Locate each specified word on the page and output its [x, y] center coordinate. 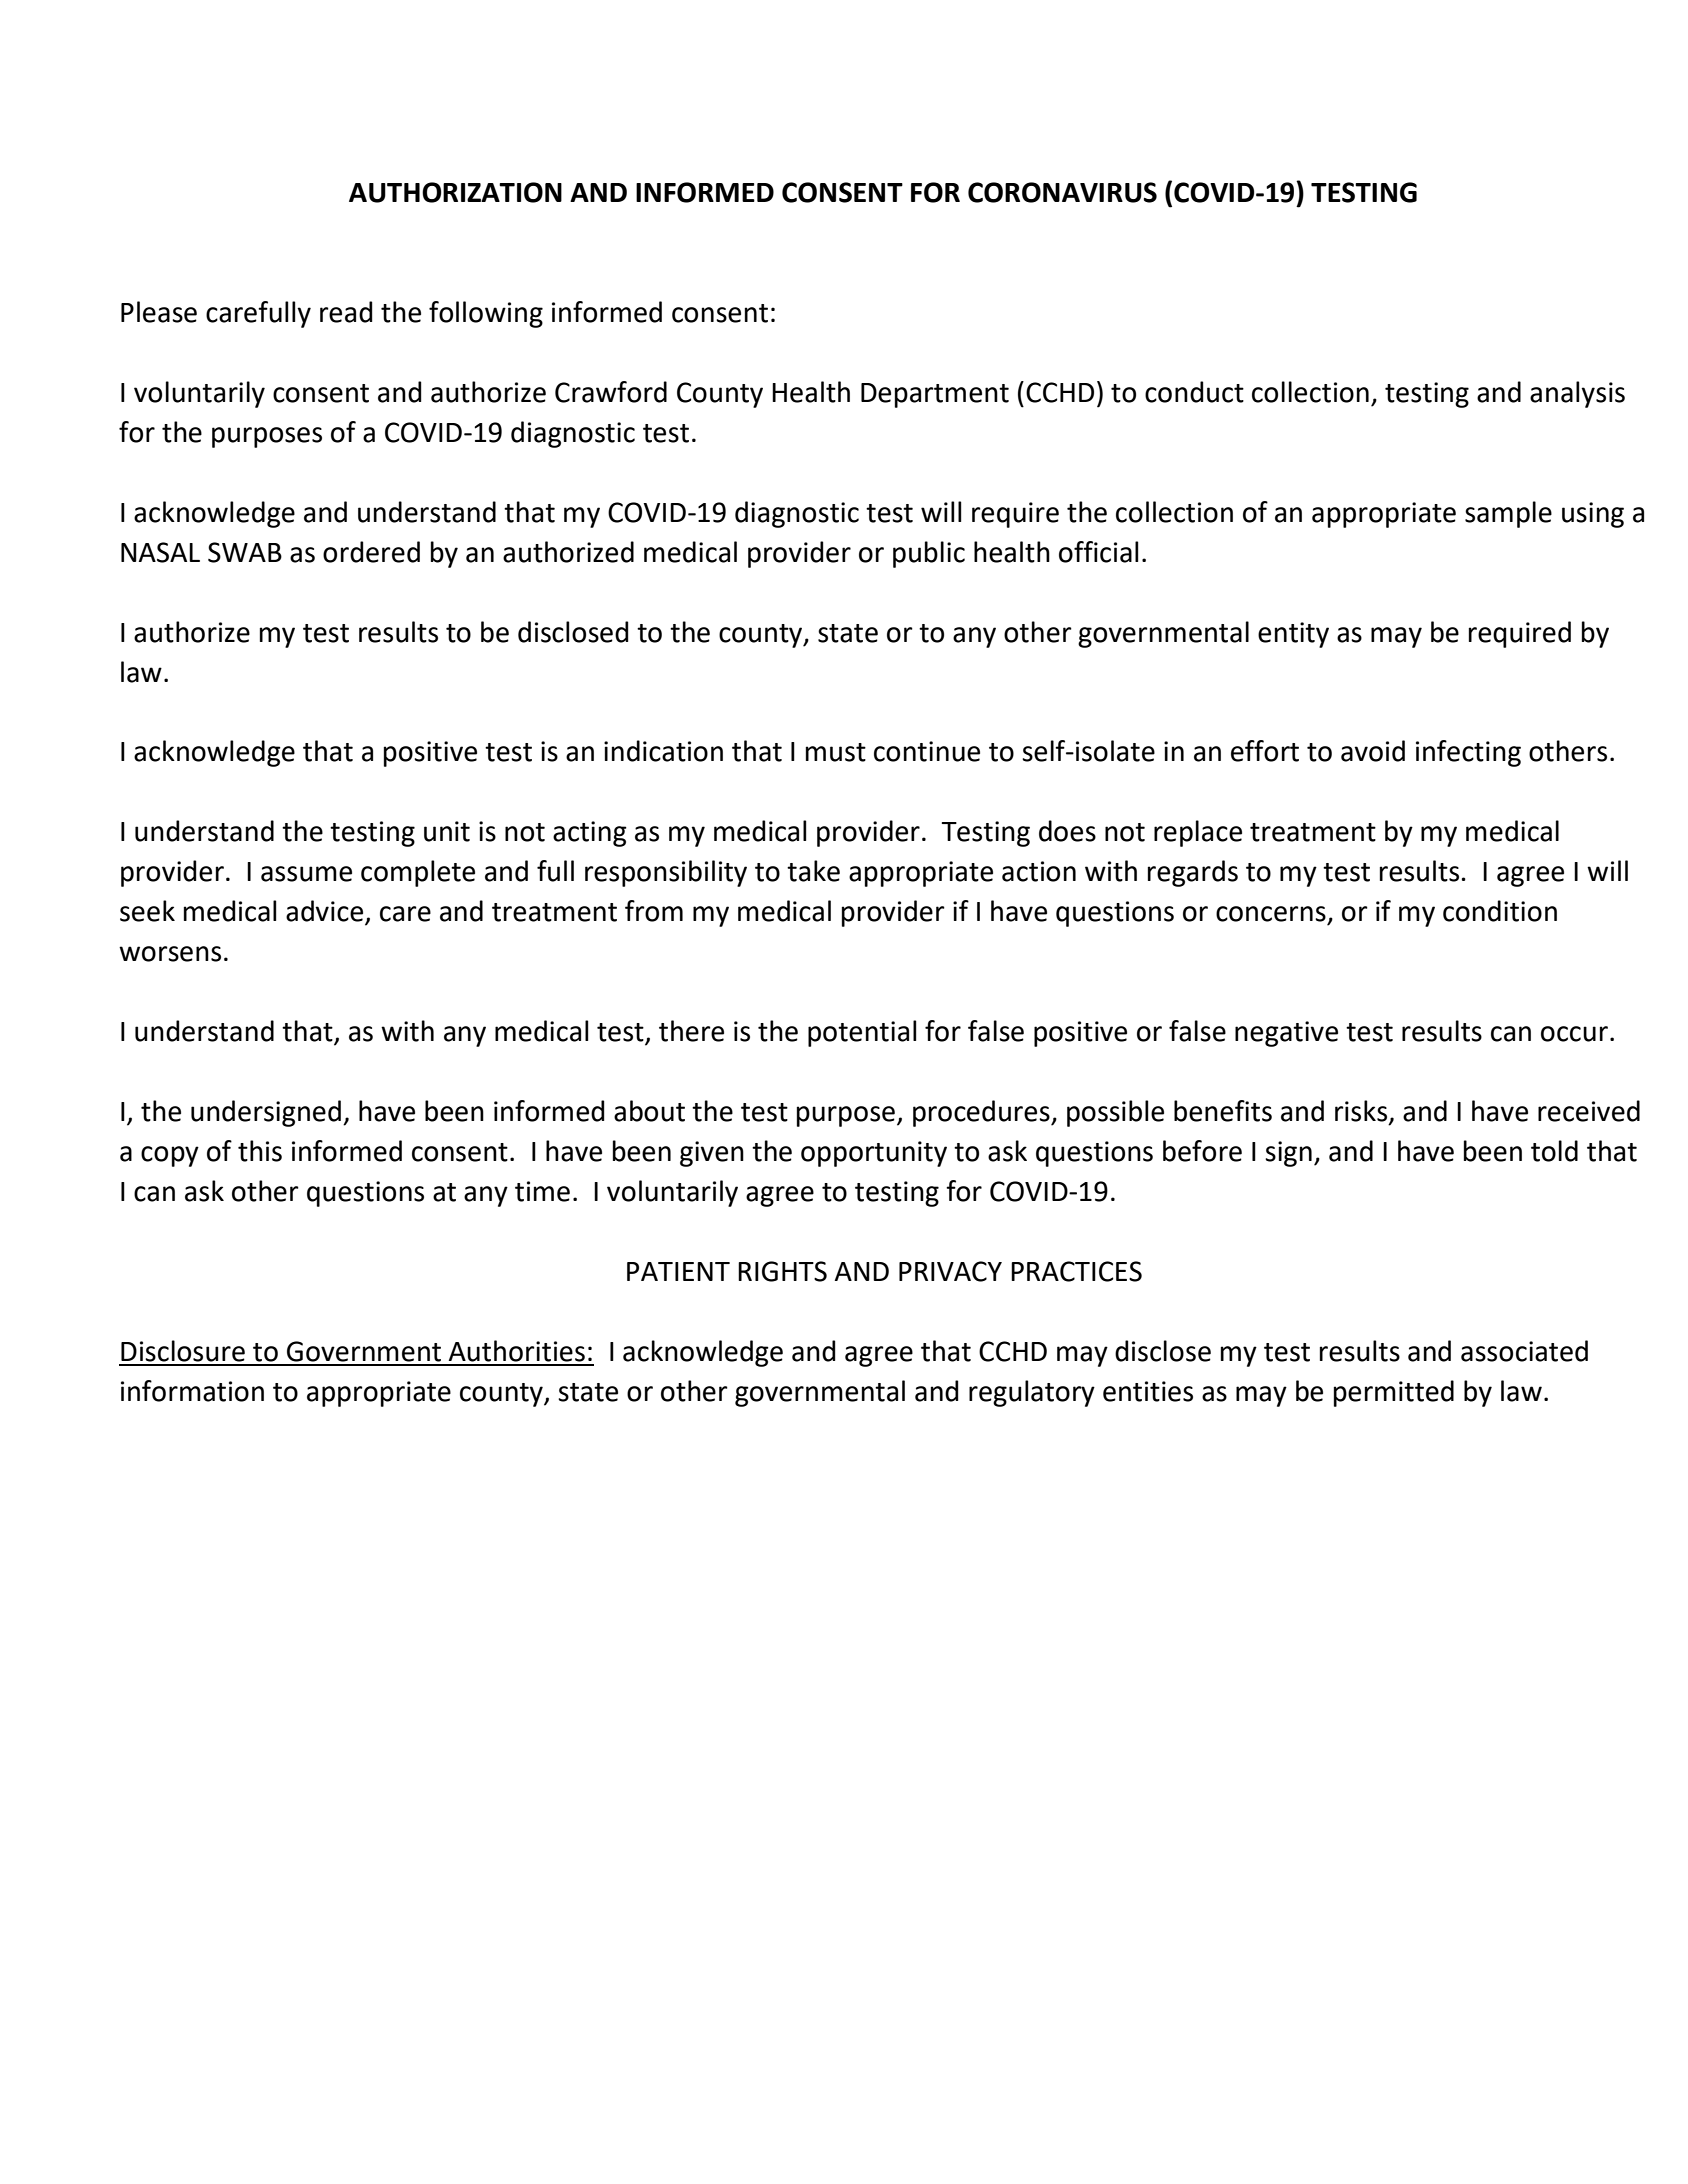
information [192, 1391]
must [836, 752]
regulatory [1032, 1393]
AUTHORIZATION [455, 192]
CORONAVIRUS [1062, 192]
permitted [1394, 1393]
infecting [1468, 753]
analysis [1577, 394]
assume [306, 874]
